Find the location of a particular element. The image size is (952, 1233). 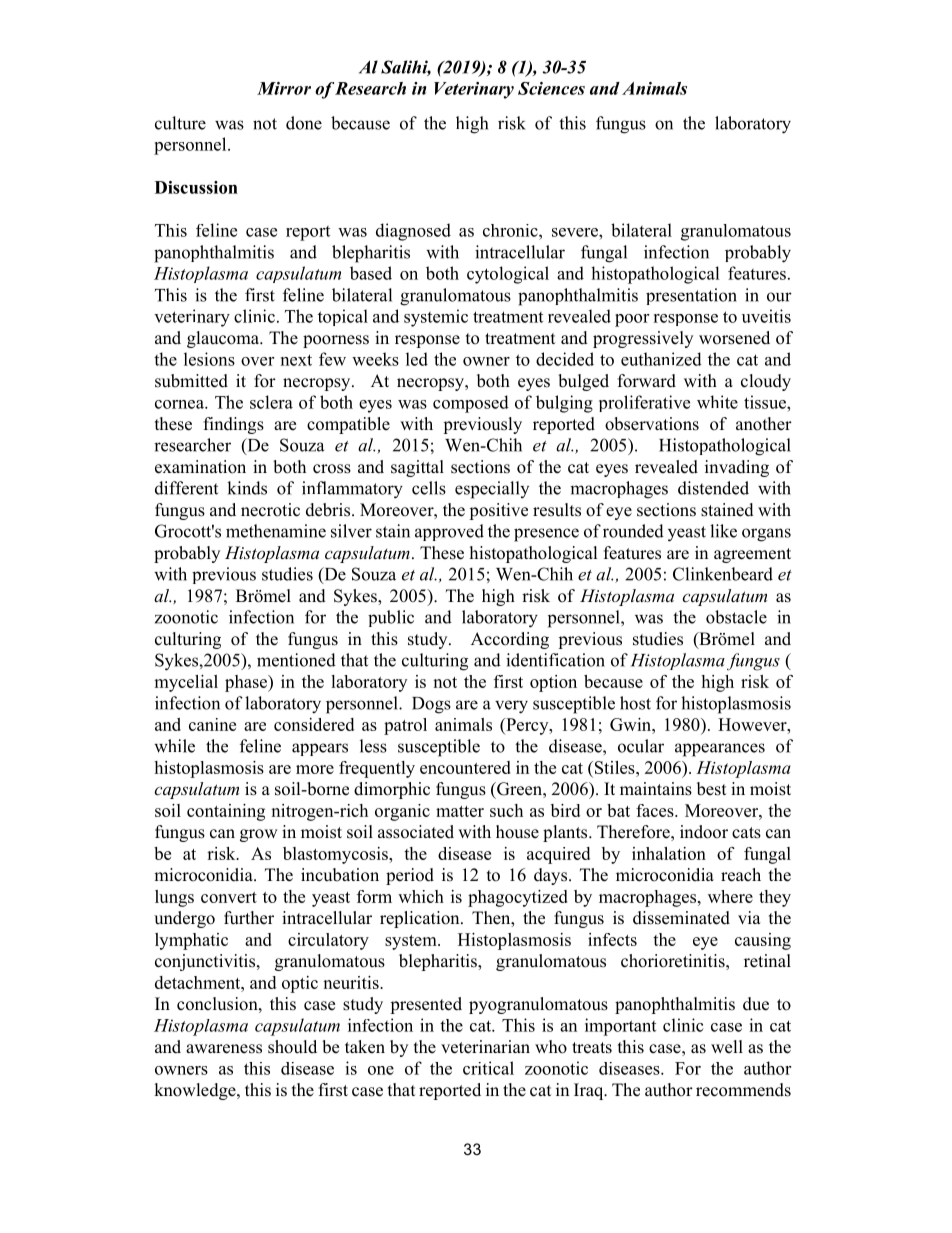

critical is located at coordinates (488, 1068).
